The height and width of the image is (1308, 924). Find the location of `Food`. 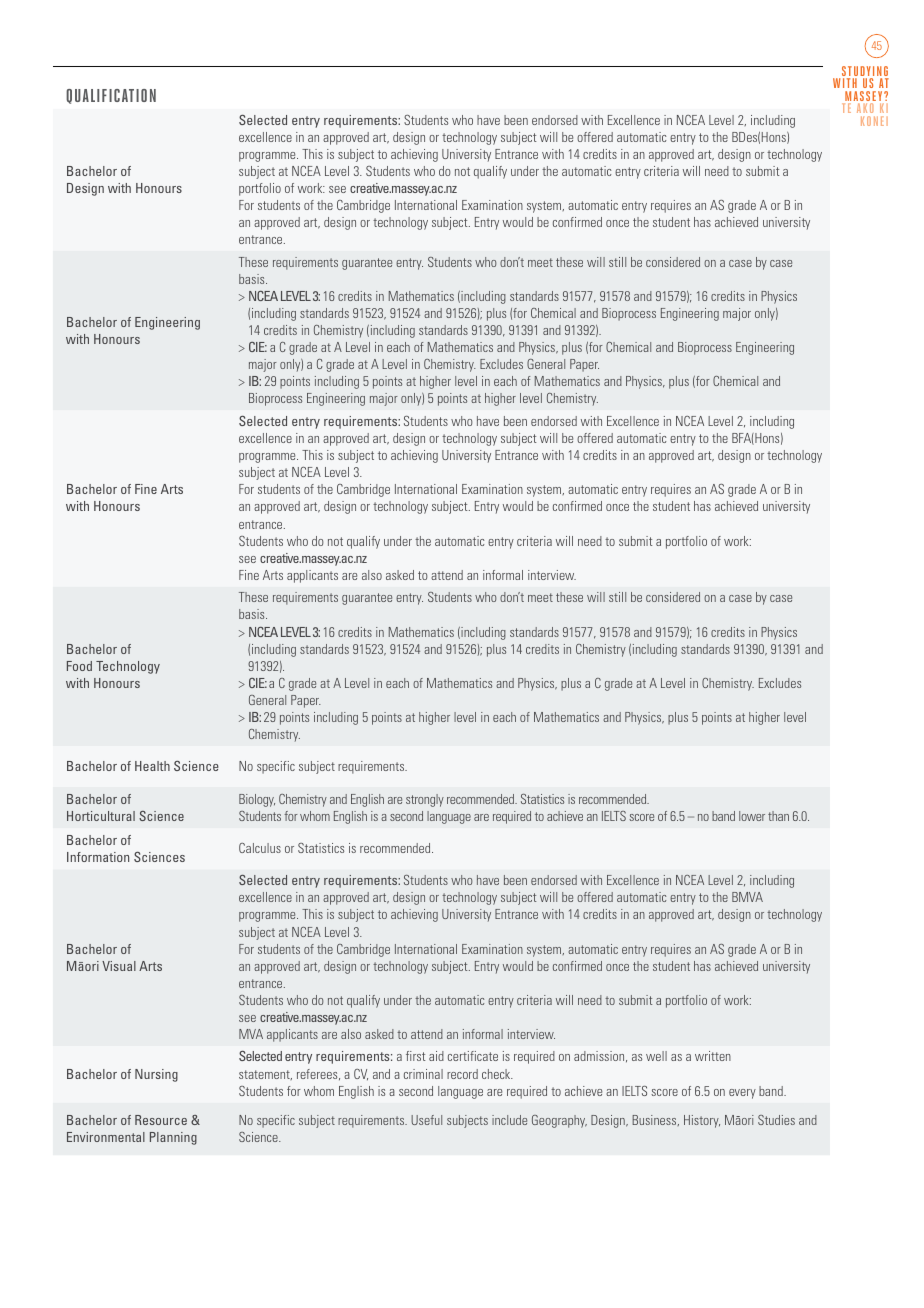

Food is located at coordinates (79, 666).
